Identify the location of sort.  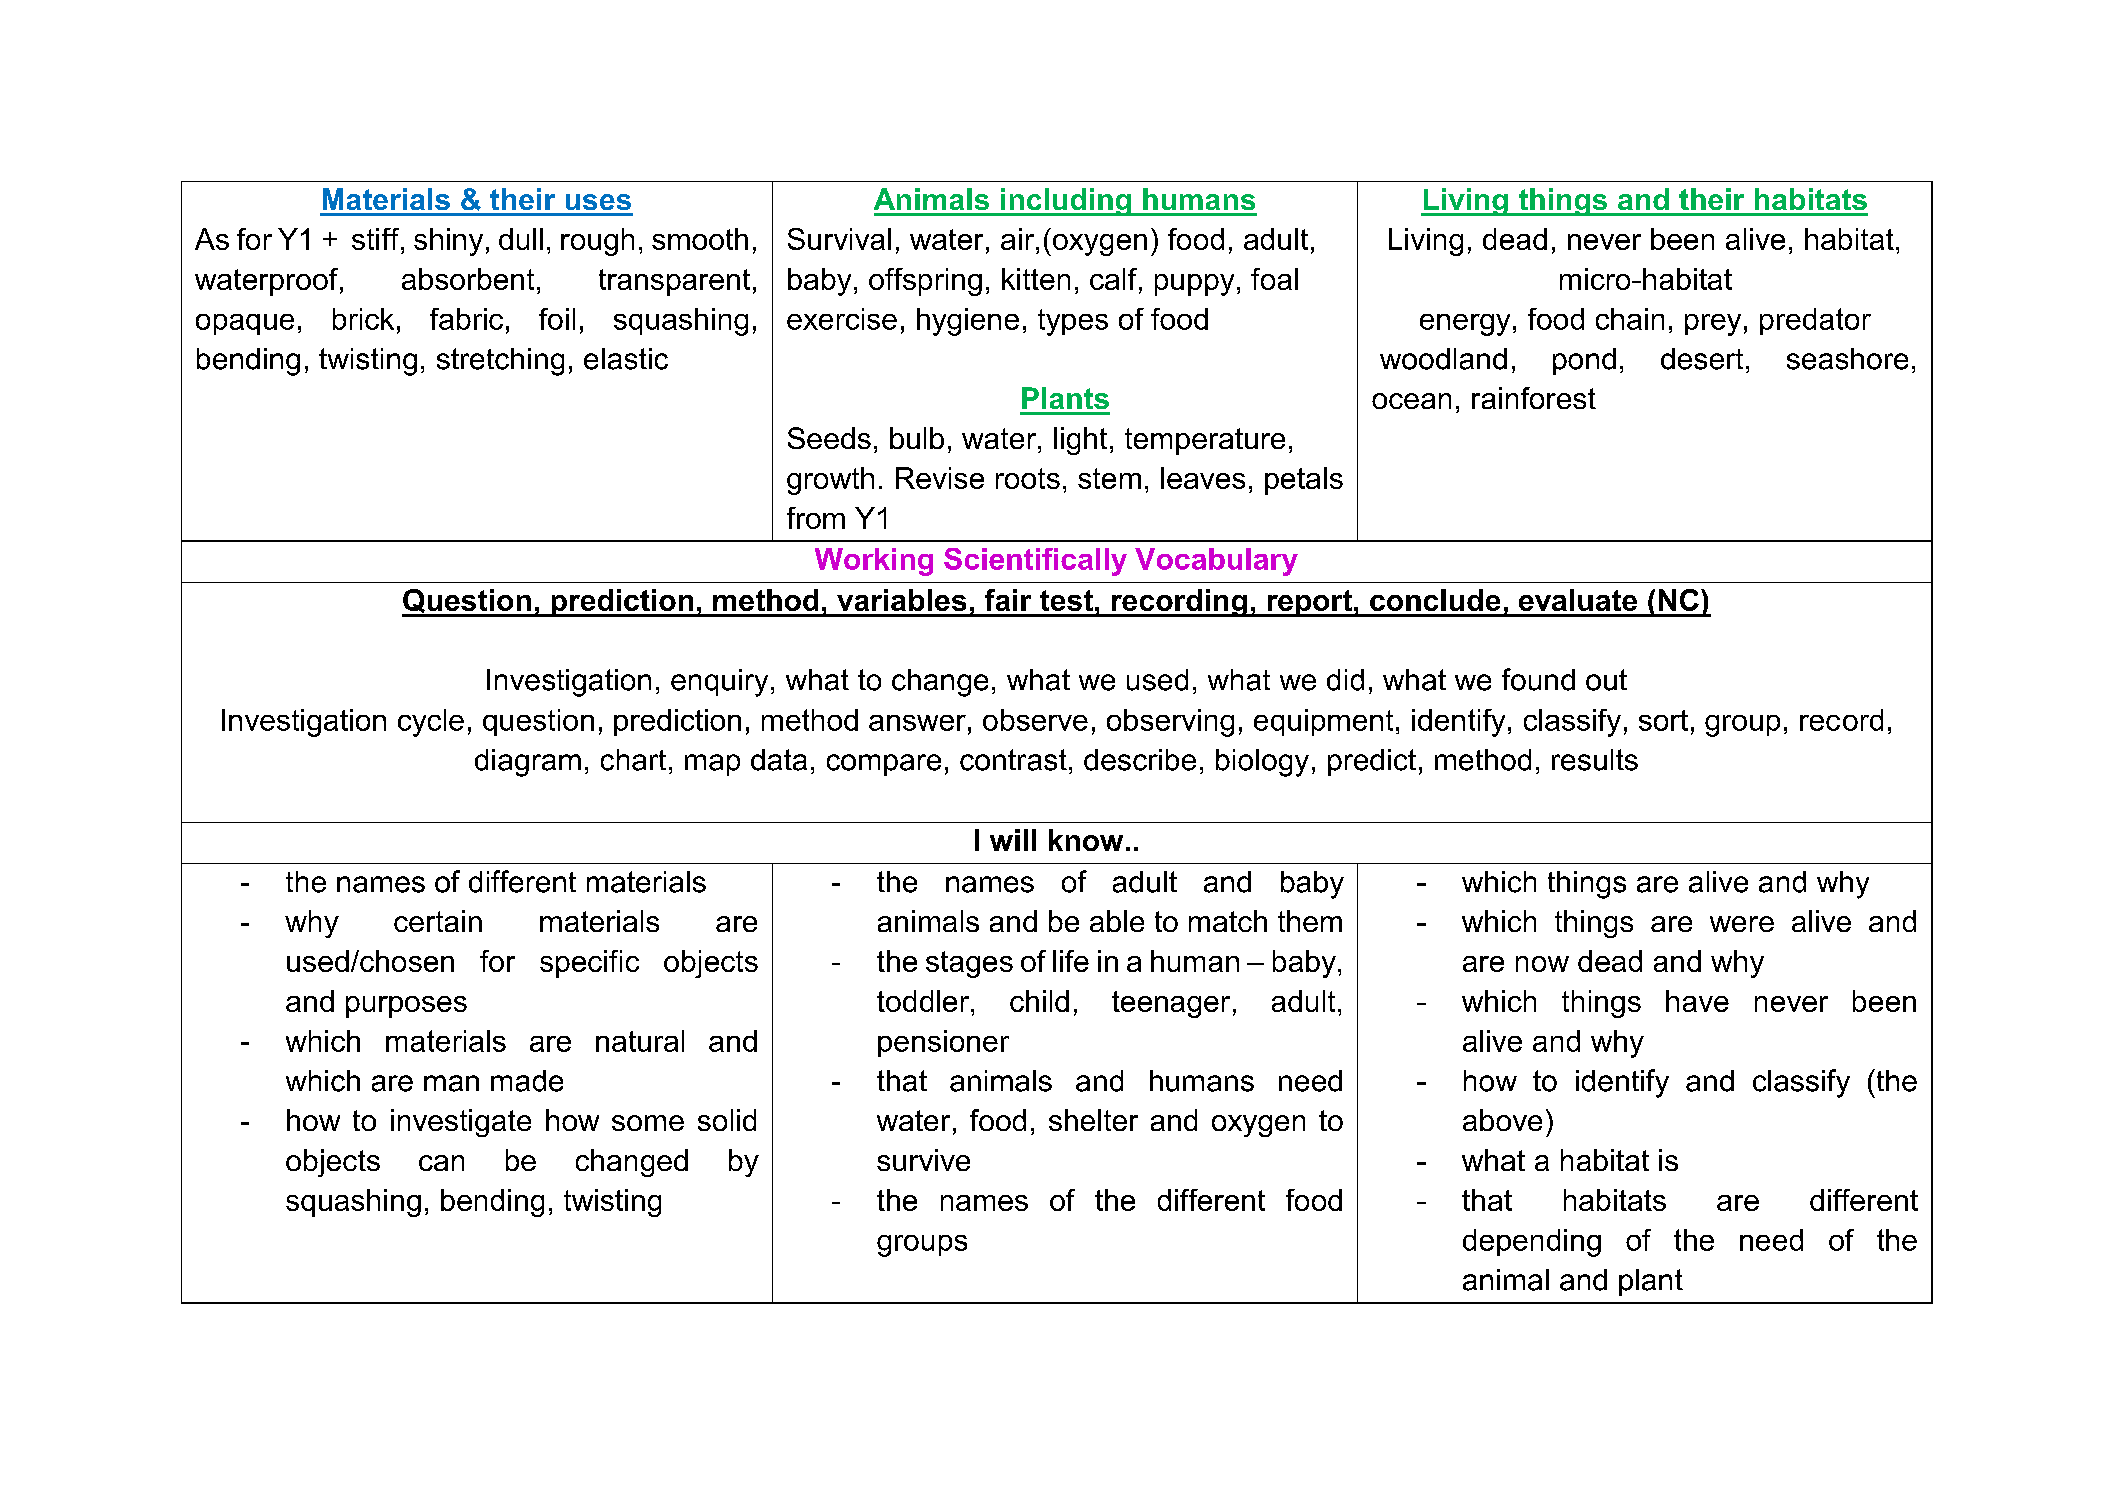
(1663, 720).
